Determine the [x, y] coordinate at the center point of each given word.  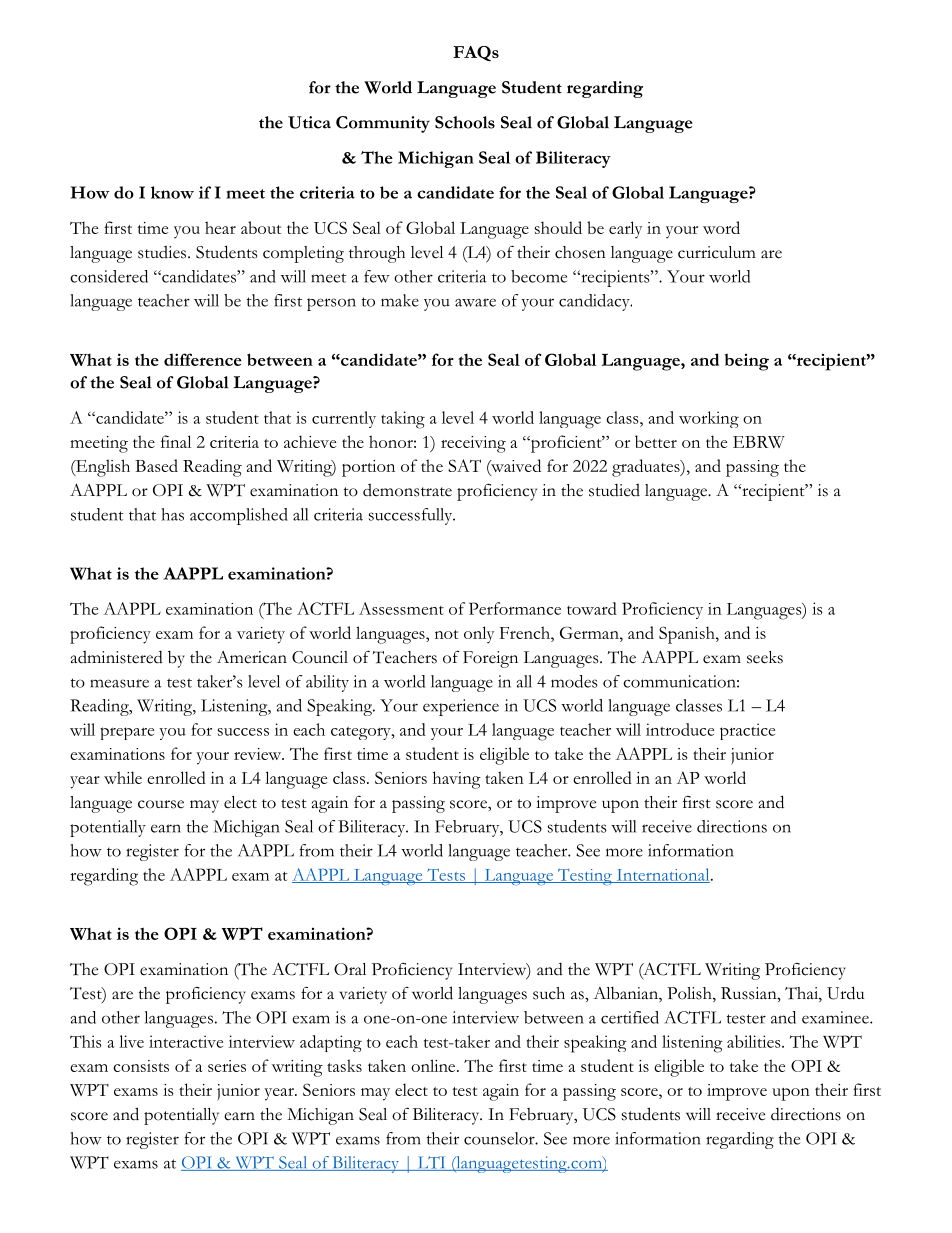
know [172, 192]
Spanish [688, 635]
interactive [186, 1041]
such [549, 993]
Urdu [845, 993]
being [747, 362]
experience [461, 707]
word [721, 227]
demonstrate [407, 490]
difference [203, 359]
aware [475, 302]
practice [747, 731]
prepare [127, 733]
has [172, 514]
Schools [465, 122]
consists [141, 1066]
